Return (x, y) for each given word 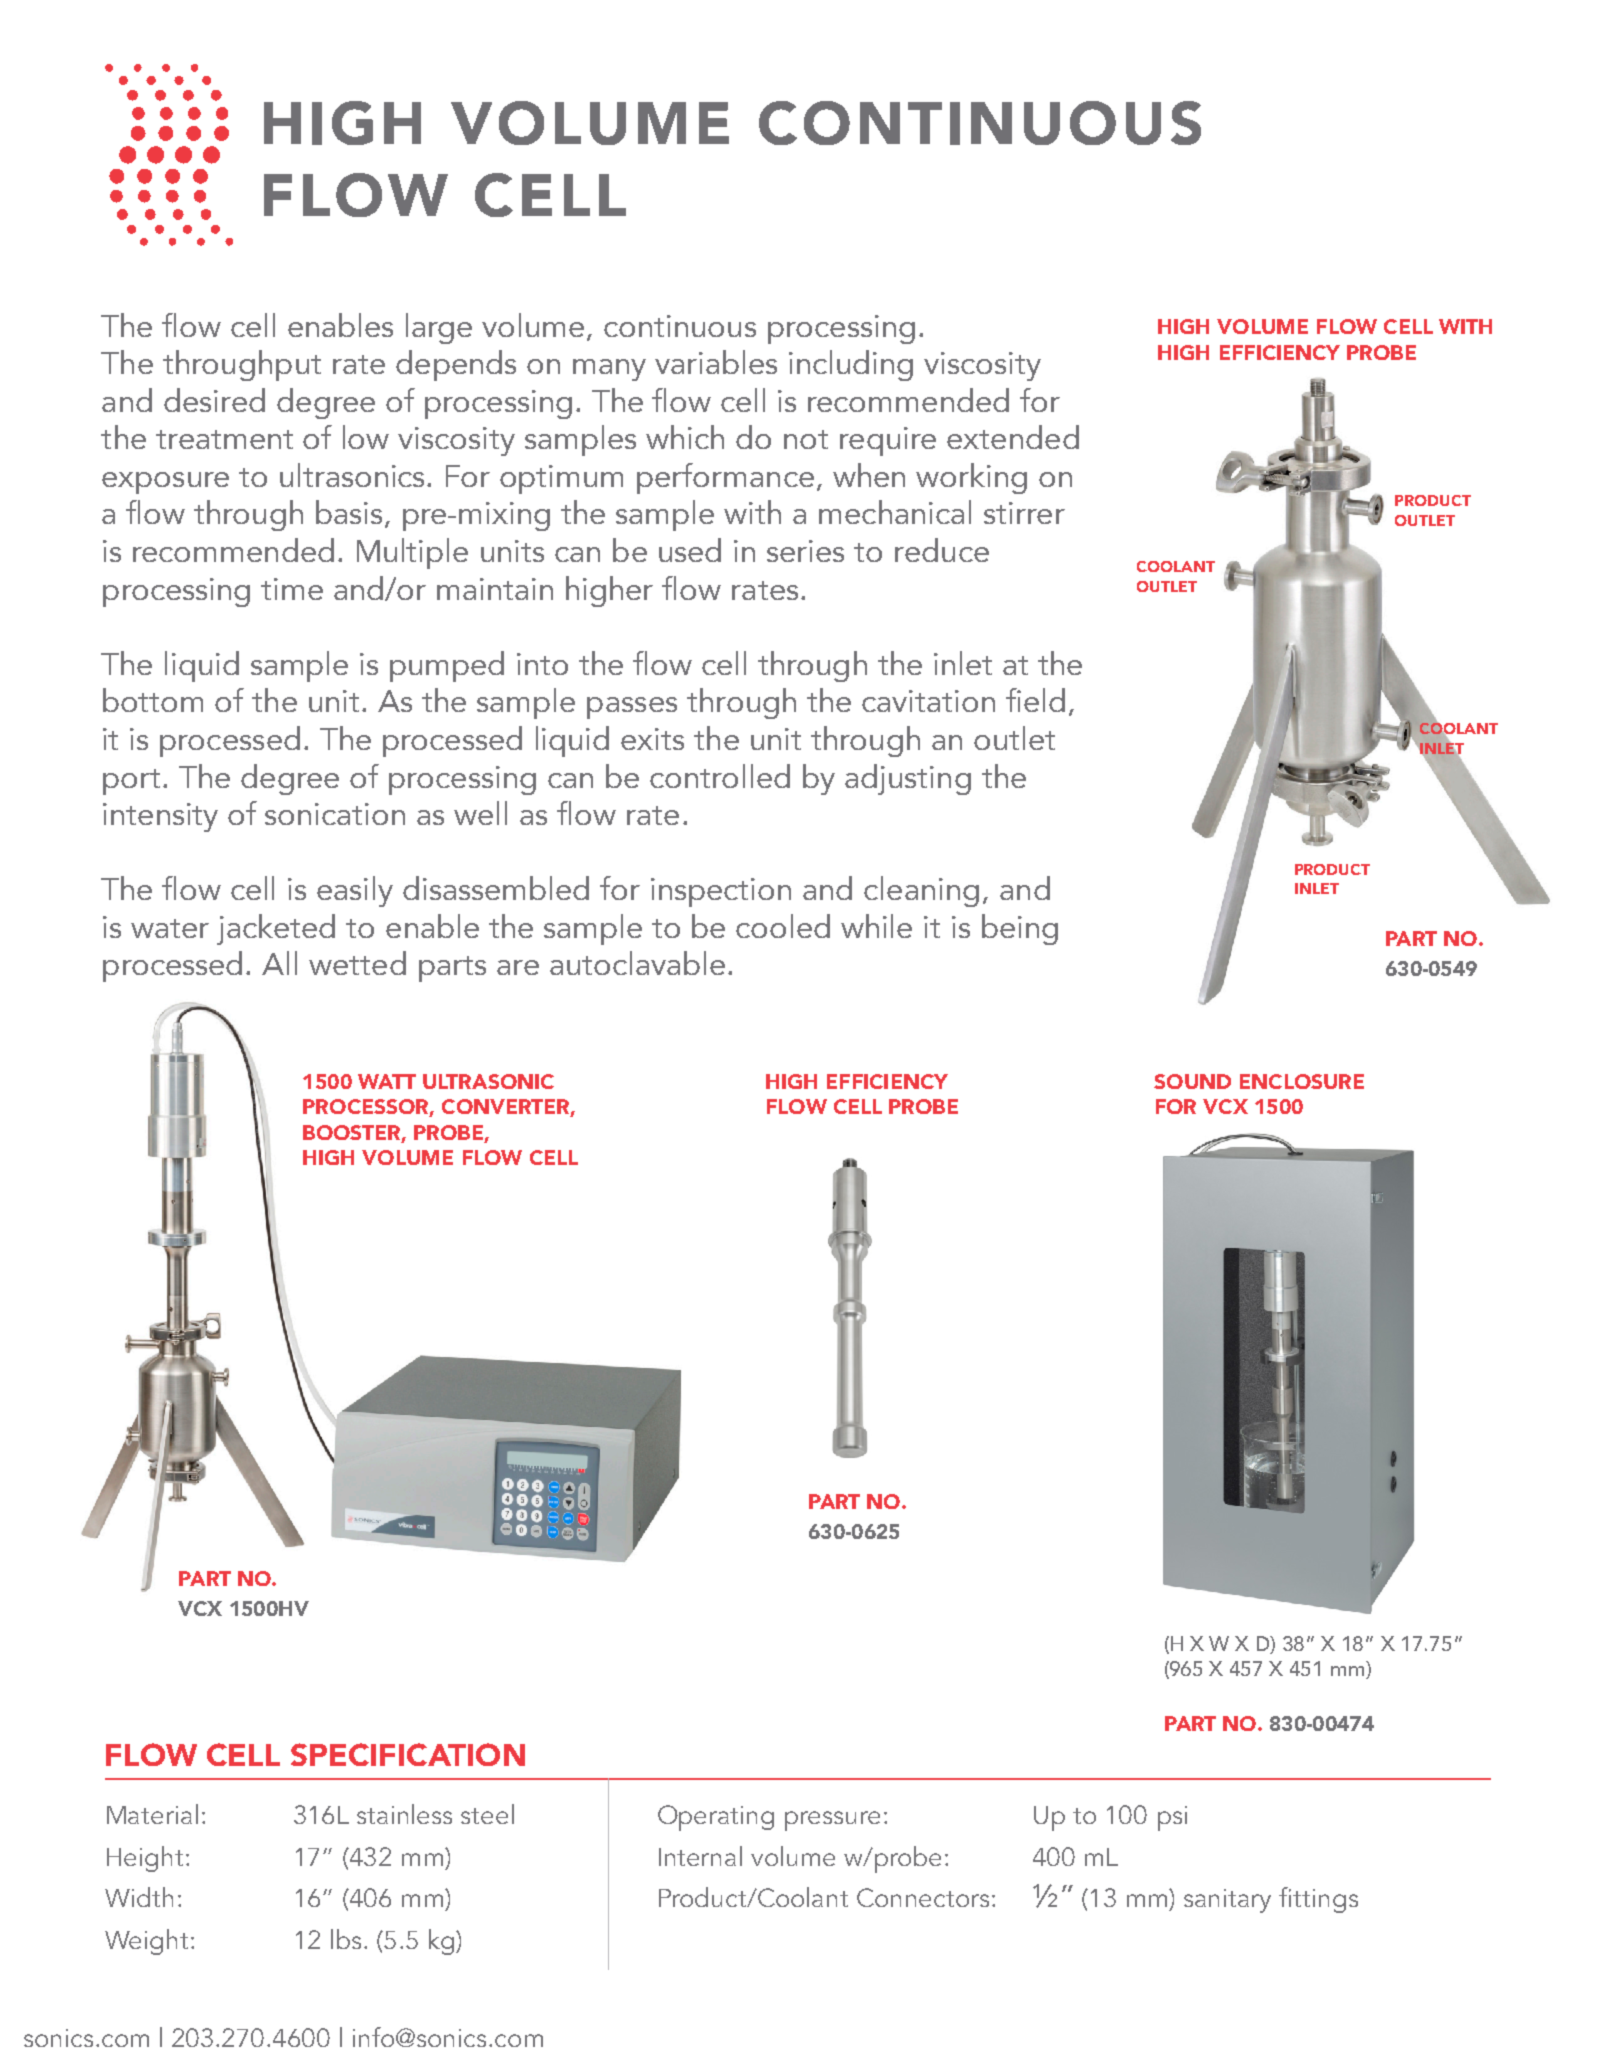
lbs (346, 1939)
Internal (700, 1856)
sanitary (1227, 1901)
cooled (783, 926)
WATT (387, 1081)
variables (716, 362)
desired (214, 400)
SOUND (1192, 1081)
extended (1013, 437)
